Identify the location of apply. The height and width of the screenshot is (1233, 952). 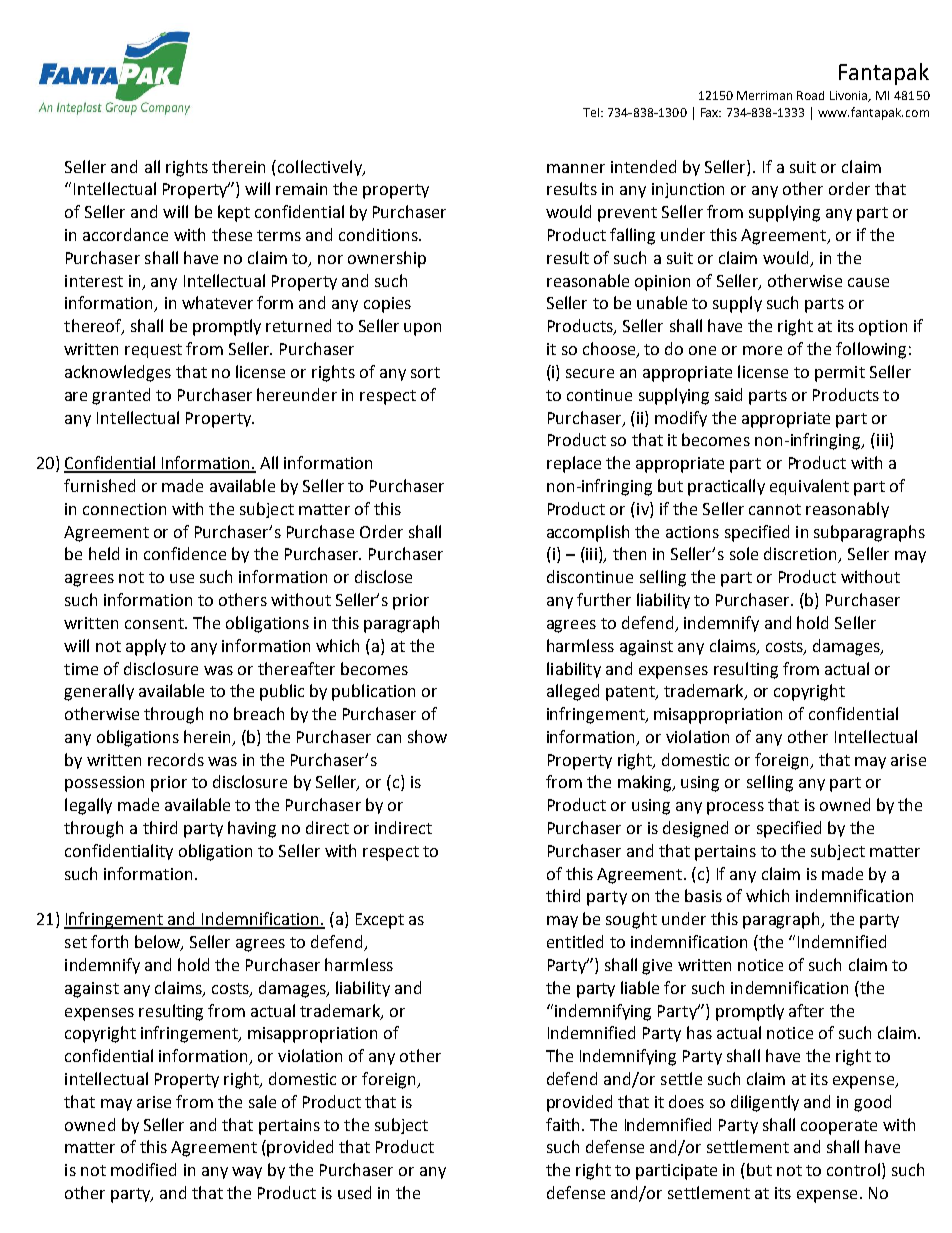
(146, 647).
